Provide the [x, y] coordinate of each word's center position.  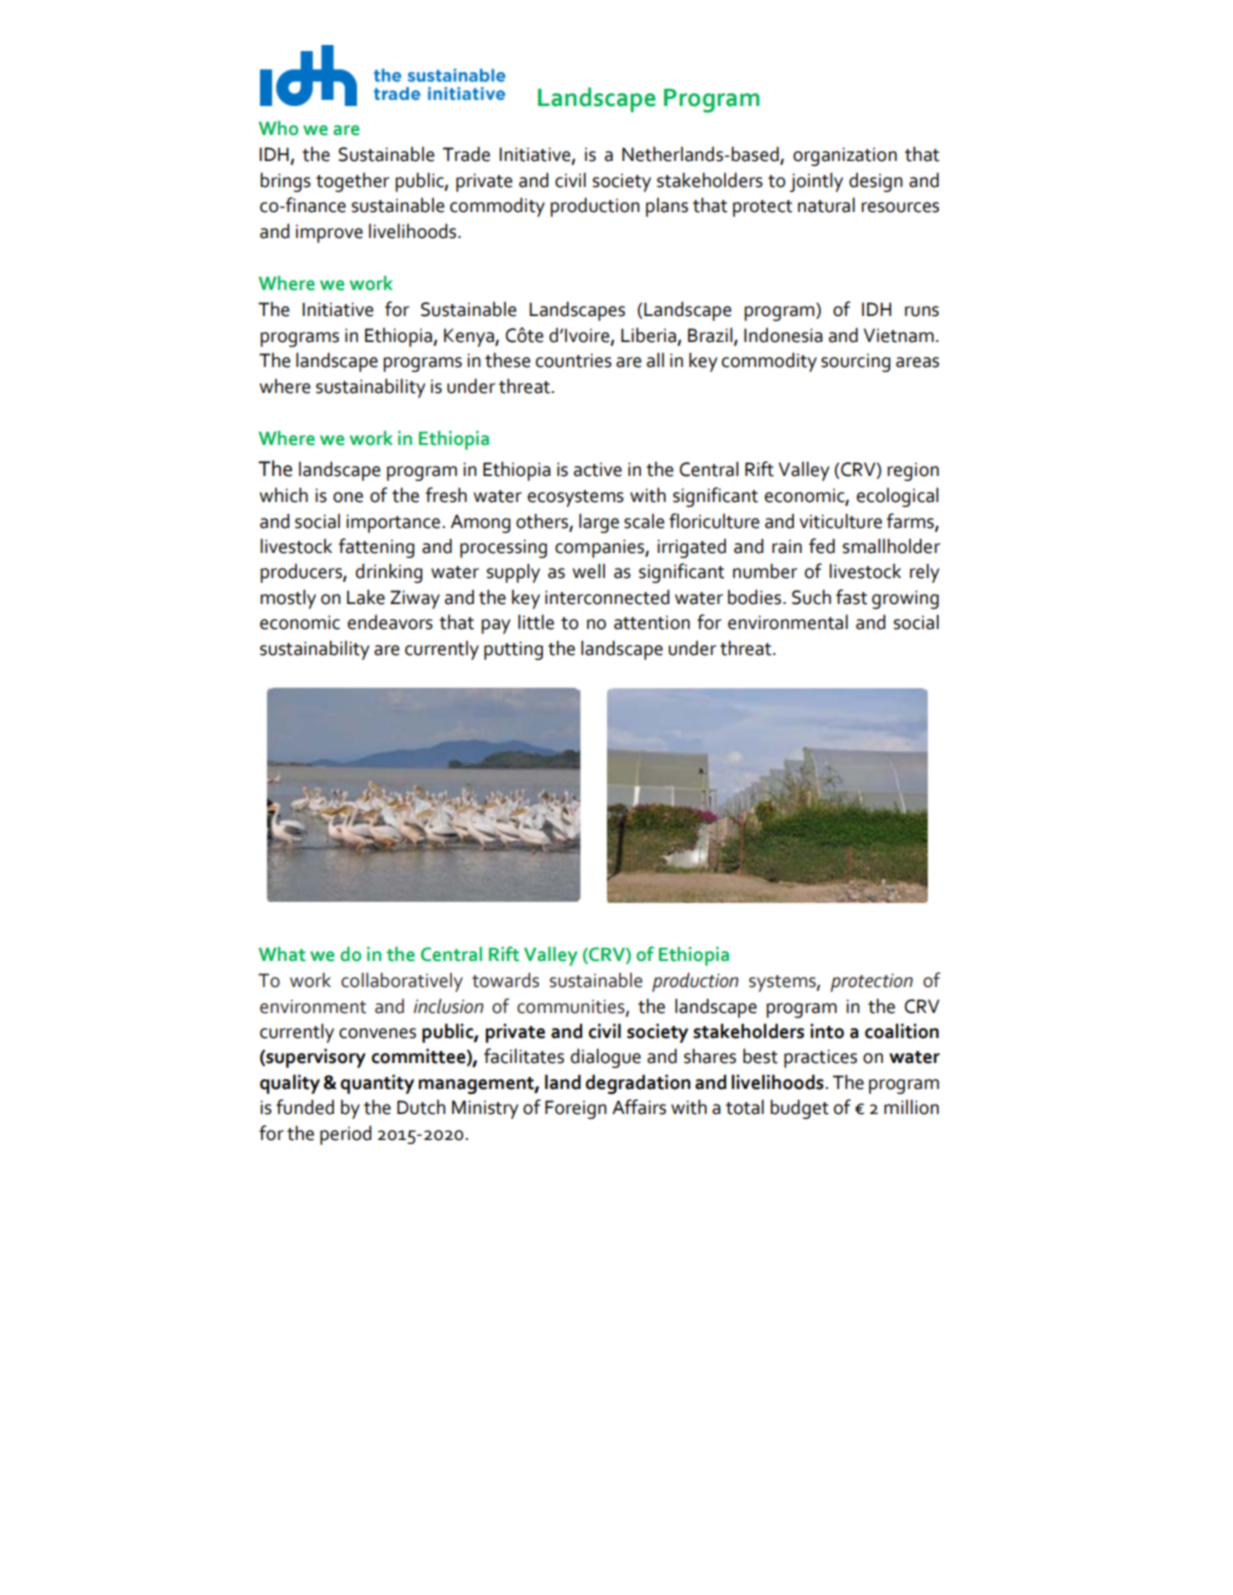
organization [845, 156]
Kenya [470, 337]
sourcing [856, 362]
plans [667, 207]
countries [574, 360]
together [352, 182]
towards [505, 980]
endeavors [390, 622]
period [346, 1135]
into [827, 1031]
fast [851, 597]
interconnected [607, 597]
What [282, 954]
